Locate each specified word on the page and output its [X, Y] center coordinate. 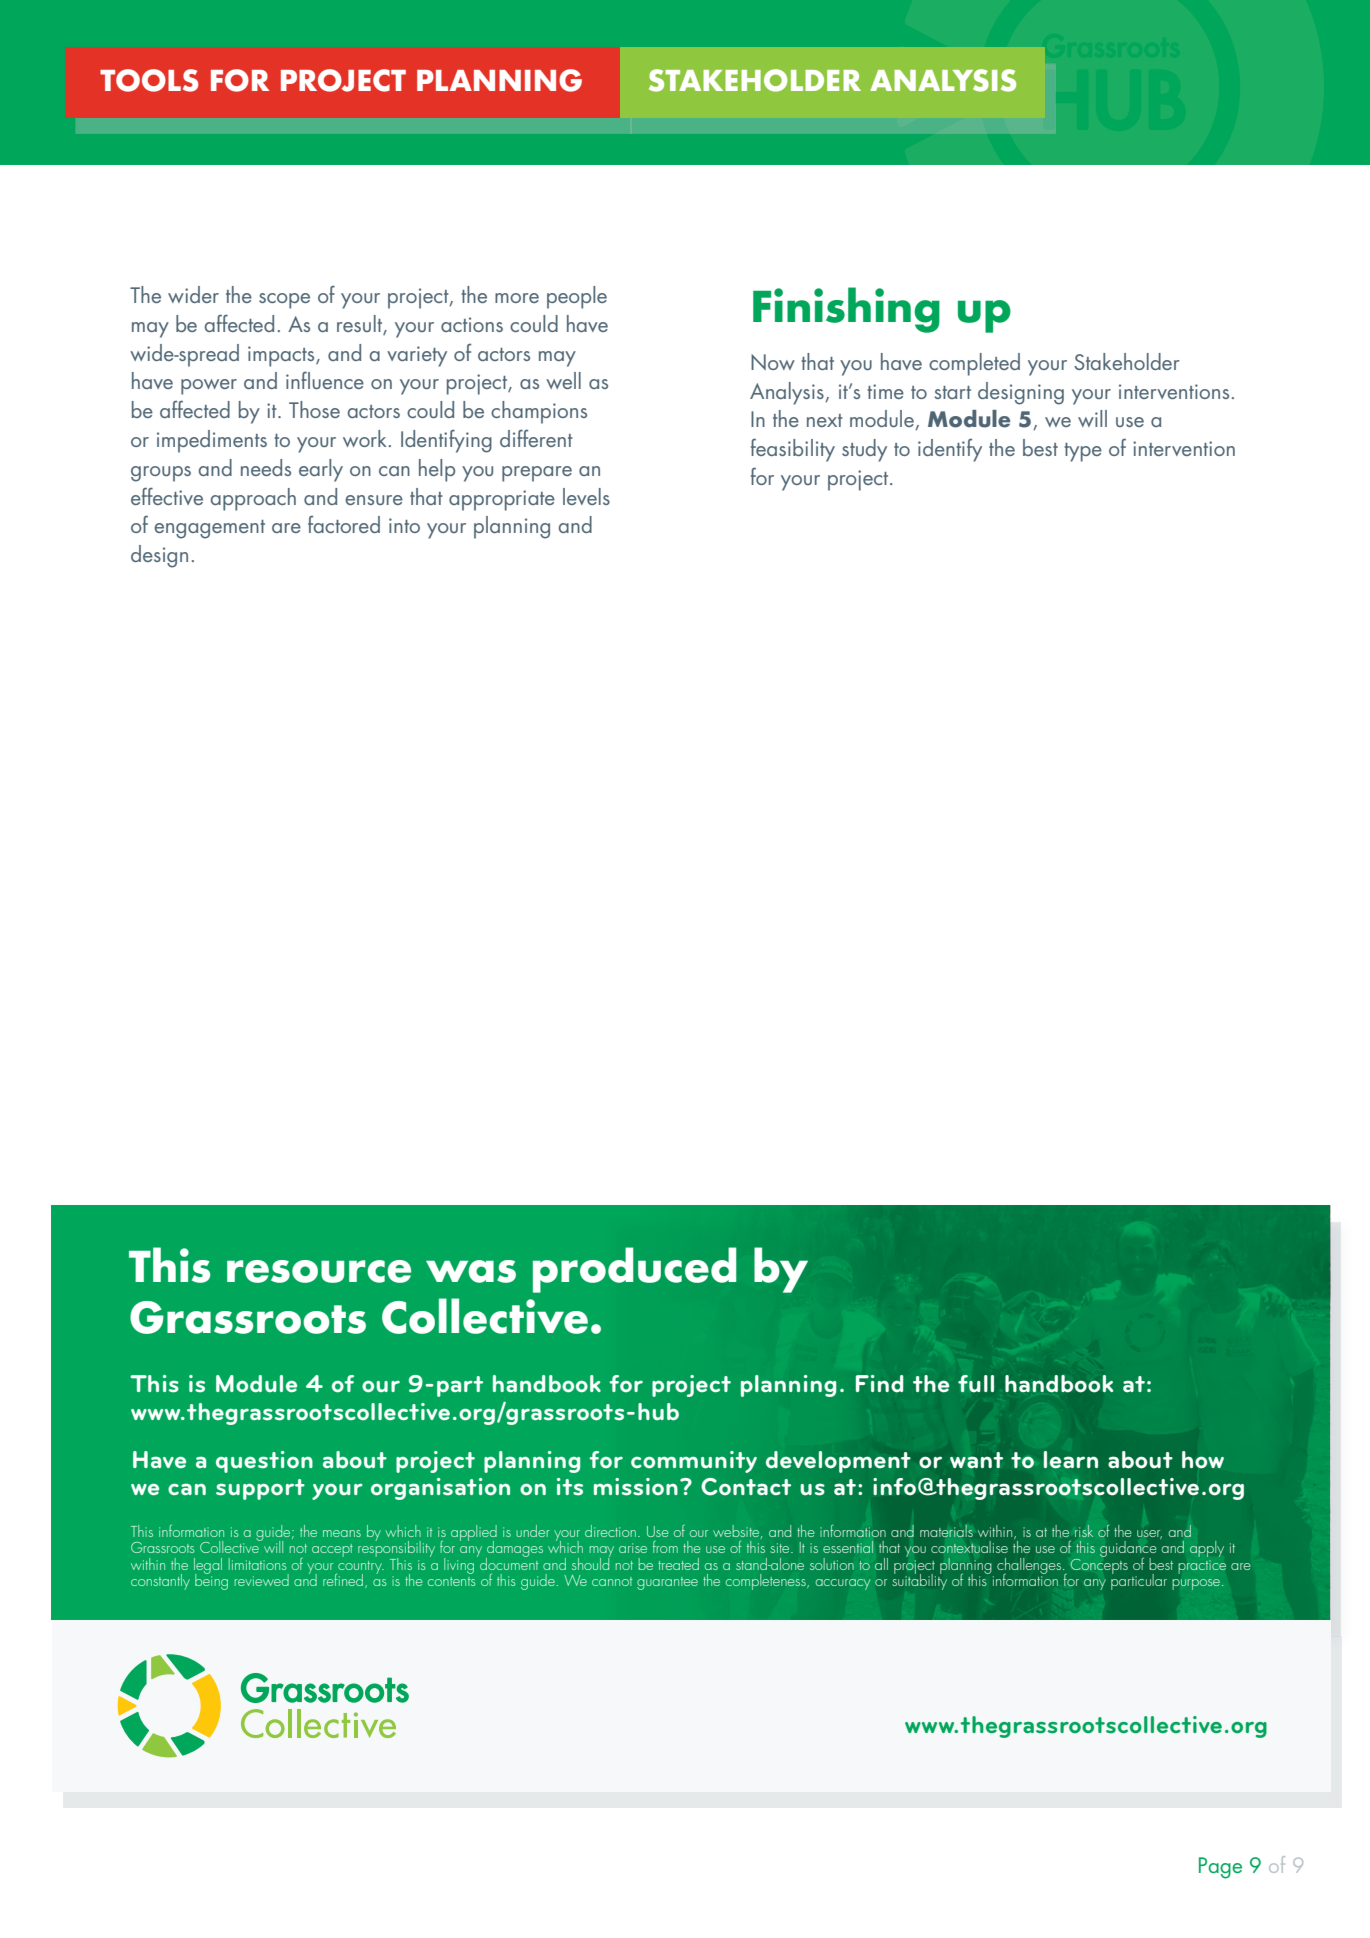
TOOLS [149, 80]
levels [586, 496]
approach [253, 499]
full [976, 1384]
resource [319, 1271]
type [1083, 452]
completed [974, 364]
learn [1071, 1460]
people [577, 297]
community [694, 1462]
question [264, 1462]
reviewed [261, 1580]
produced [634, 1270]
